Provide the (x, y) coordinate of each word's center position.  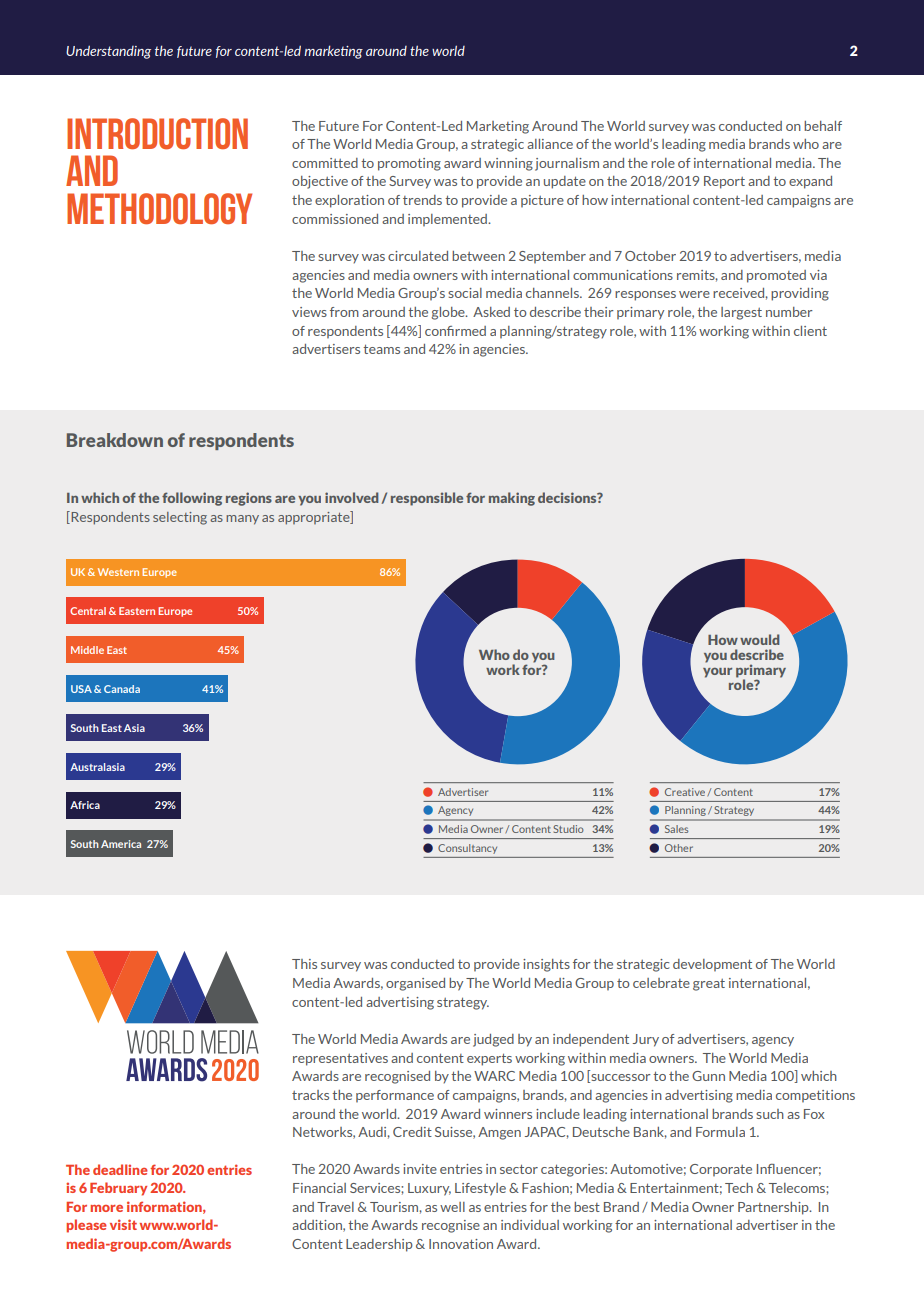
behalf (823, 126)
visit (123, 1224)
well (452, 1207)
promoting (409, 164)
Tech (739, 1188)
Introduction (157, 134)
